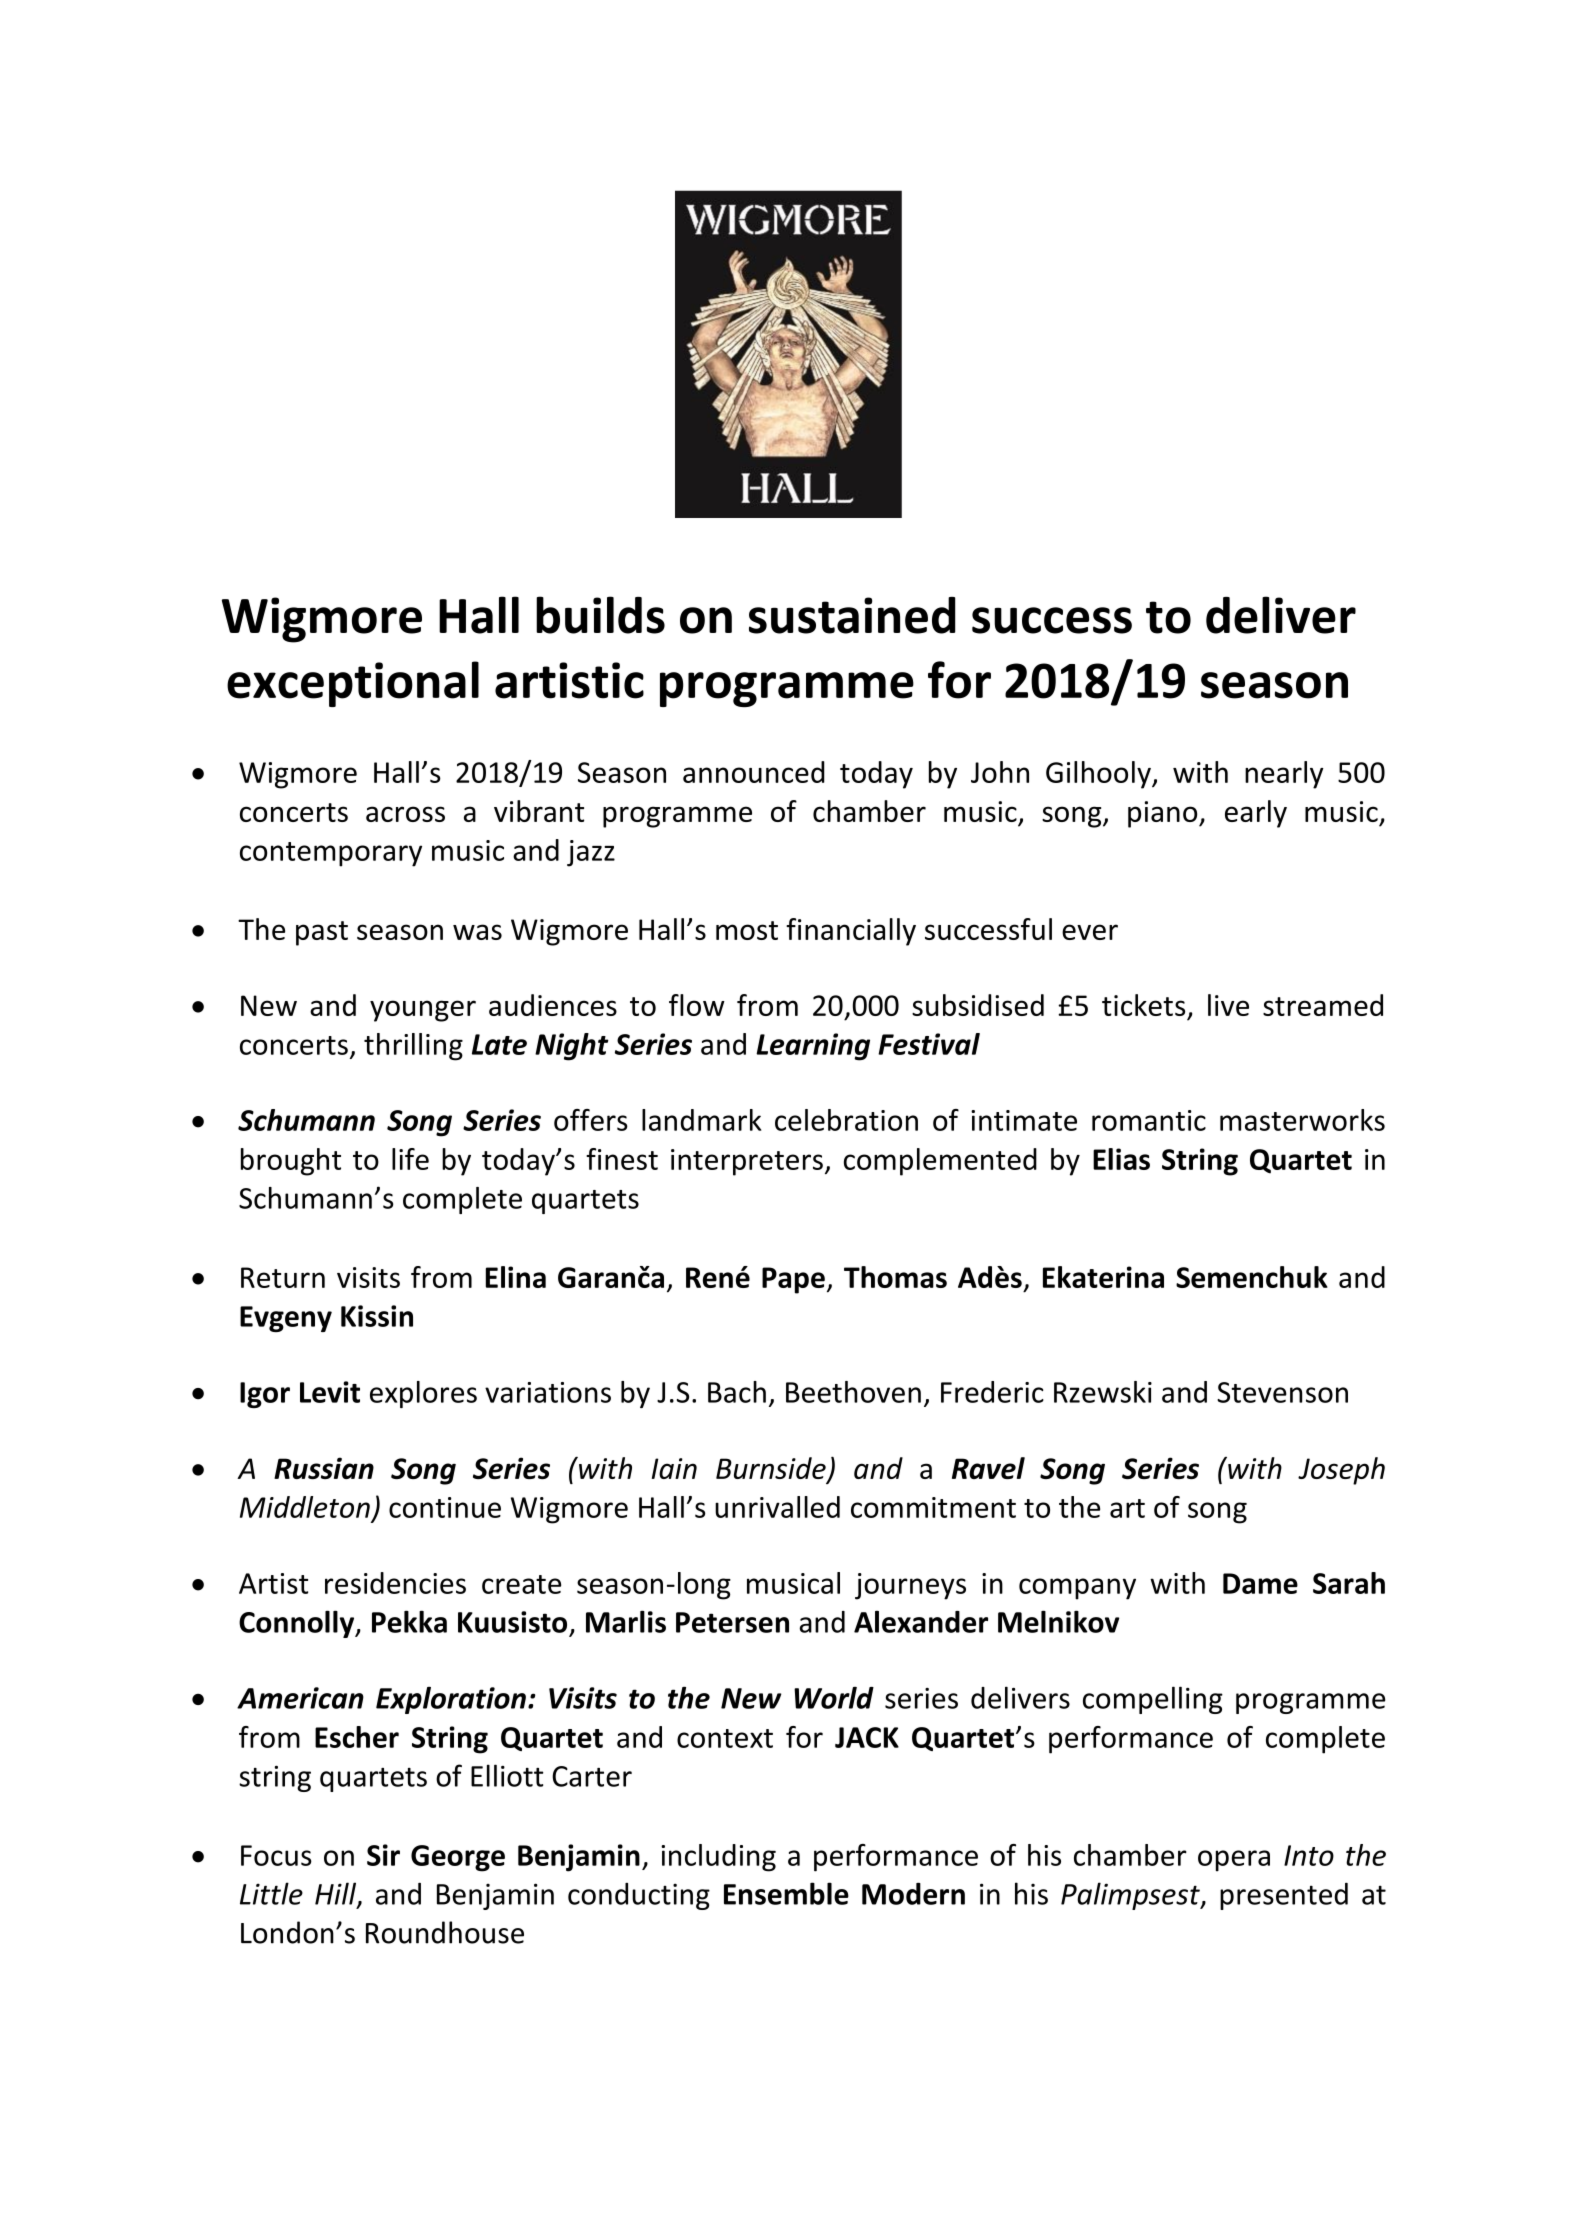 Image resolution: width=1577 pixels, height=2231 pixels. Describe the element at coordinates (1234, 1861) in the image. I see `opera` at that location.
